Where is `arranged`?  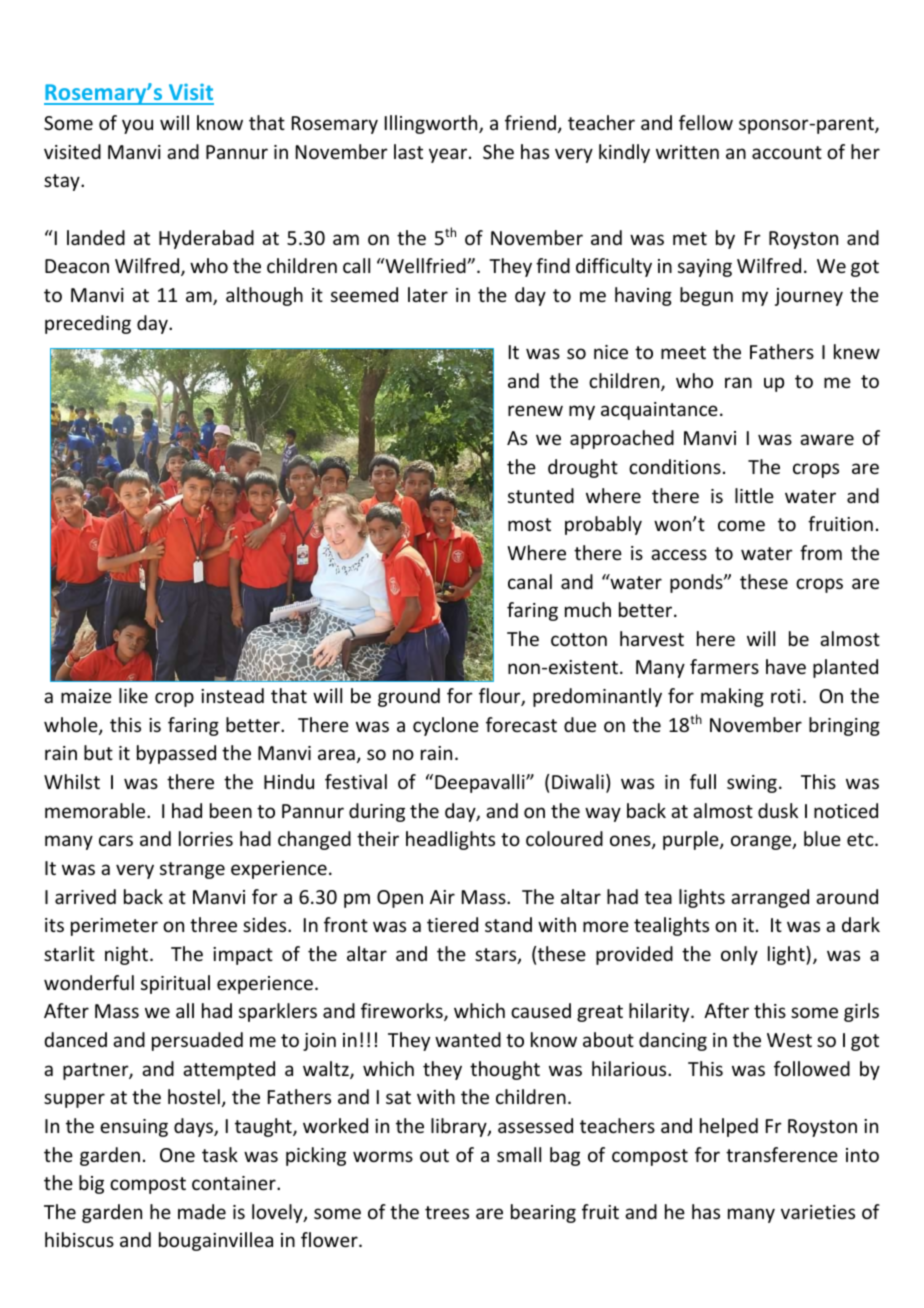 arranged is located at coordinates (770, 898).
